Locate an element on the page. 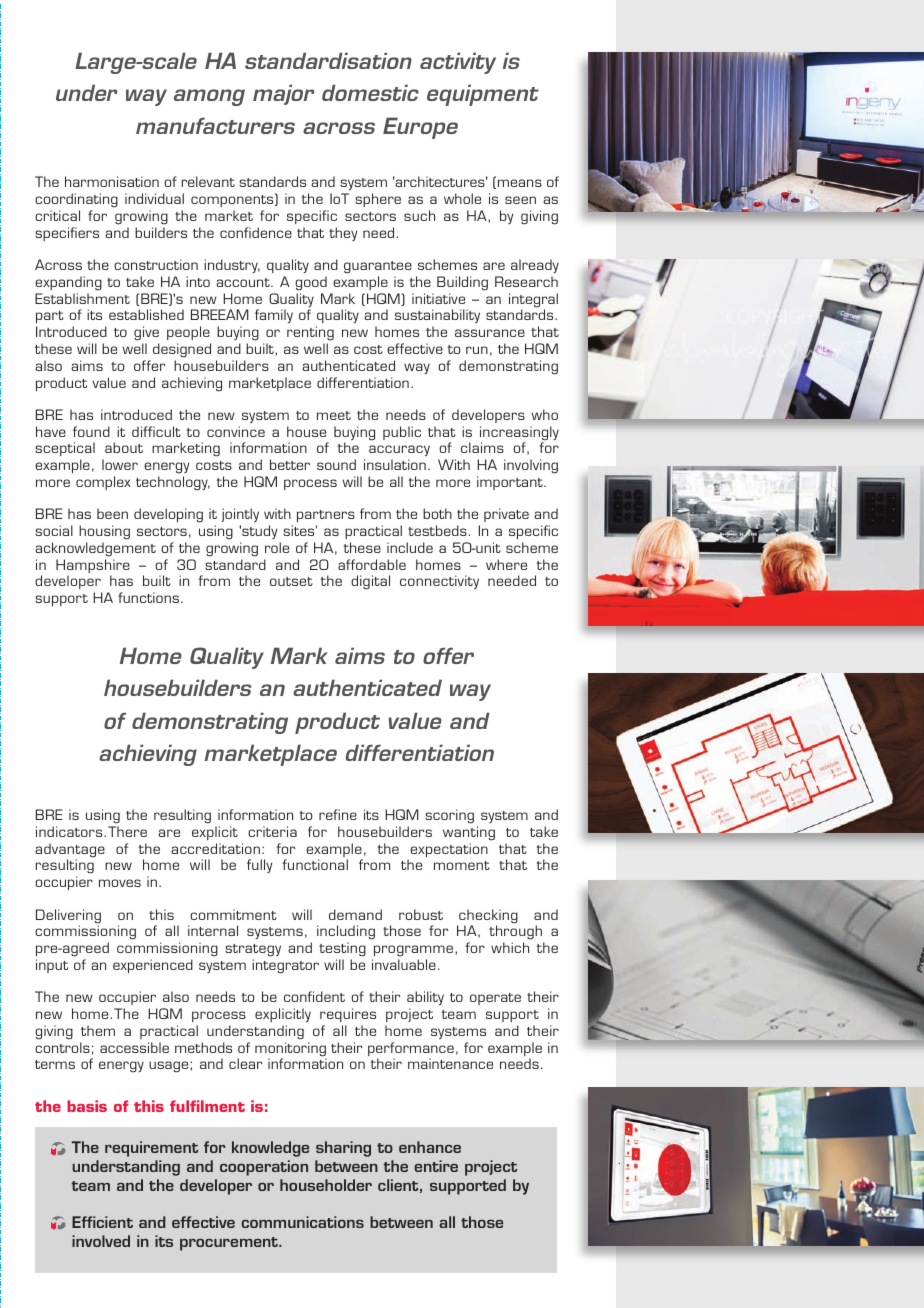 The height and width of the image is (1308, 924). moves is located at coordinates (120, 883).
